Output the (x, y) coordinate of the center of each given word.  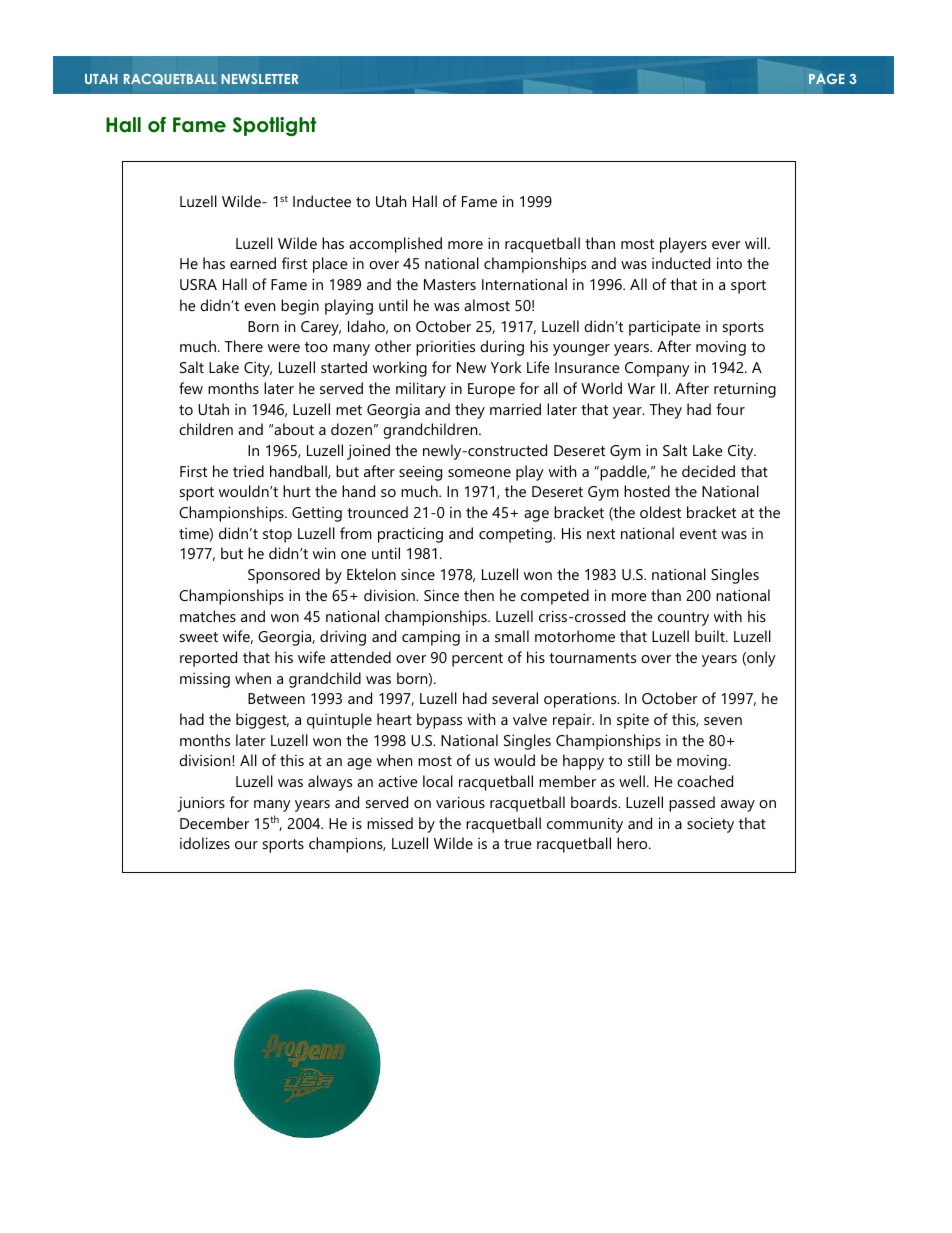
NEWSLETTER (259, 79)
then (479, 595)
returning (745, 390)
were (284, 348)
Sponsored (284, 576)
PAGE (827, 79)
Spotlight (274, 126)
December (214, 823)
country (683, 619)
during (502, 348)
